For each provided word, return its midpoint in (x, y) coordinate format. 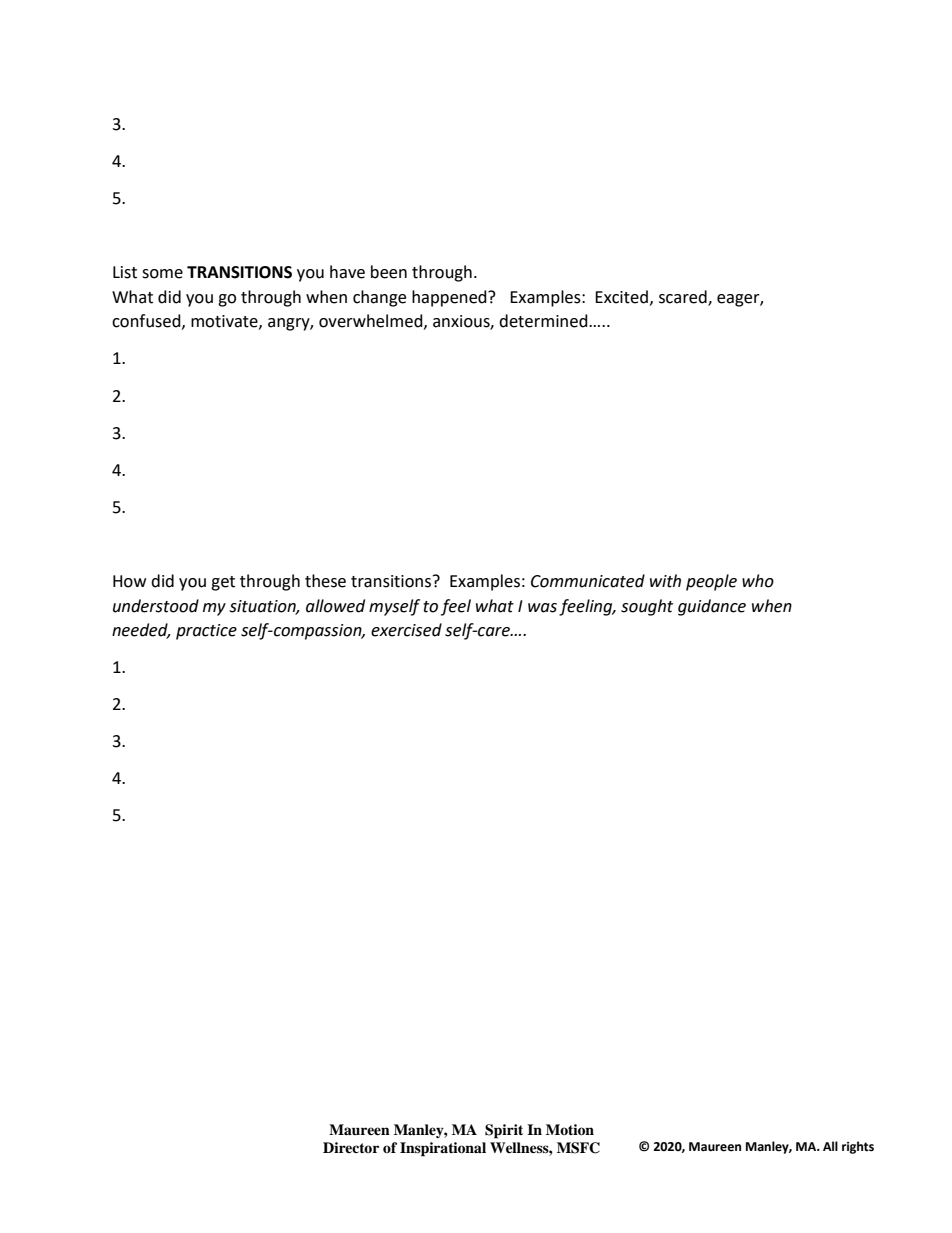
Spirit (504, 1131)
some (162, 274)
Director (351, 1147)
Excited (621, 297)
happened (450, 298)
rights (858, 1147)
